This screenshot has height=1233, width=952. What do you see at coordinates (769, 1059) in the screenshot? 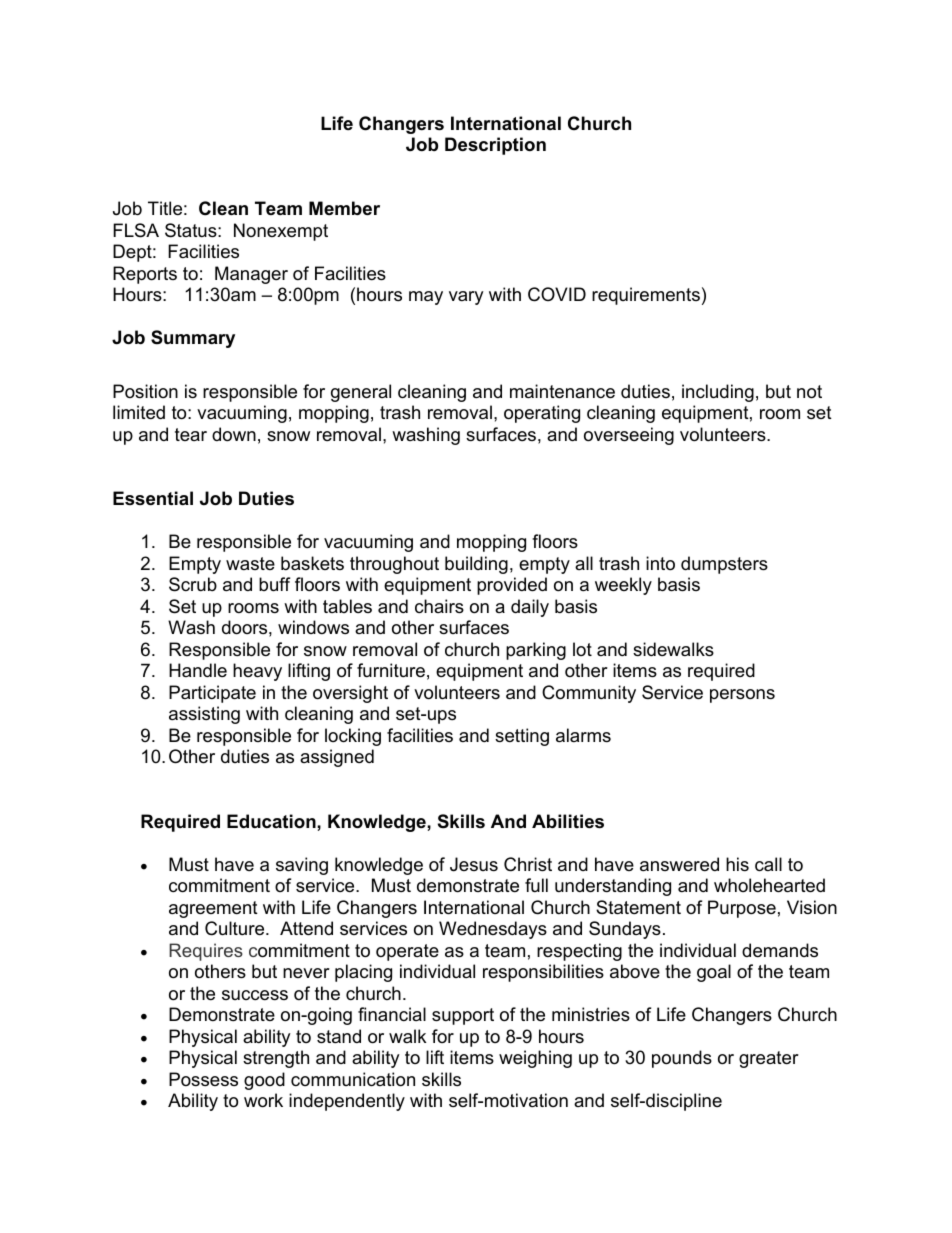
I see `greater` at bounding box center [769, 1059].
